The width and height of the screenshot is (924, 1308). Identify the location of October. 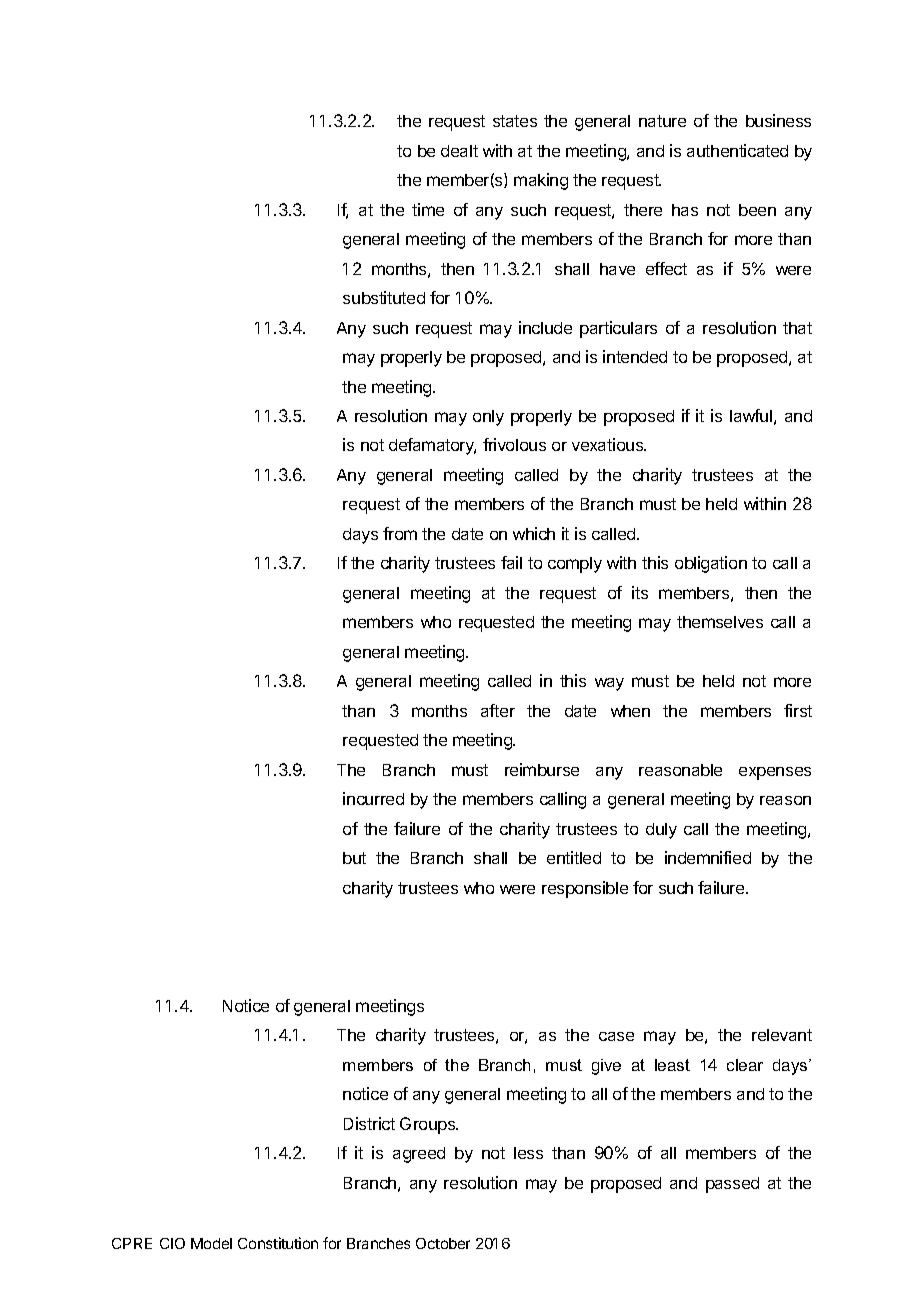
(443, 1243).
